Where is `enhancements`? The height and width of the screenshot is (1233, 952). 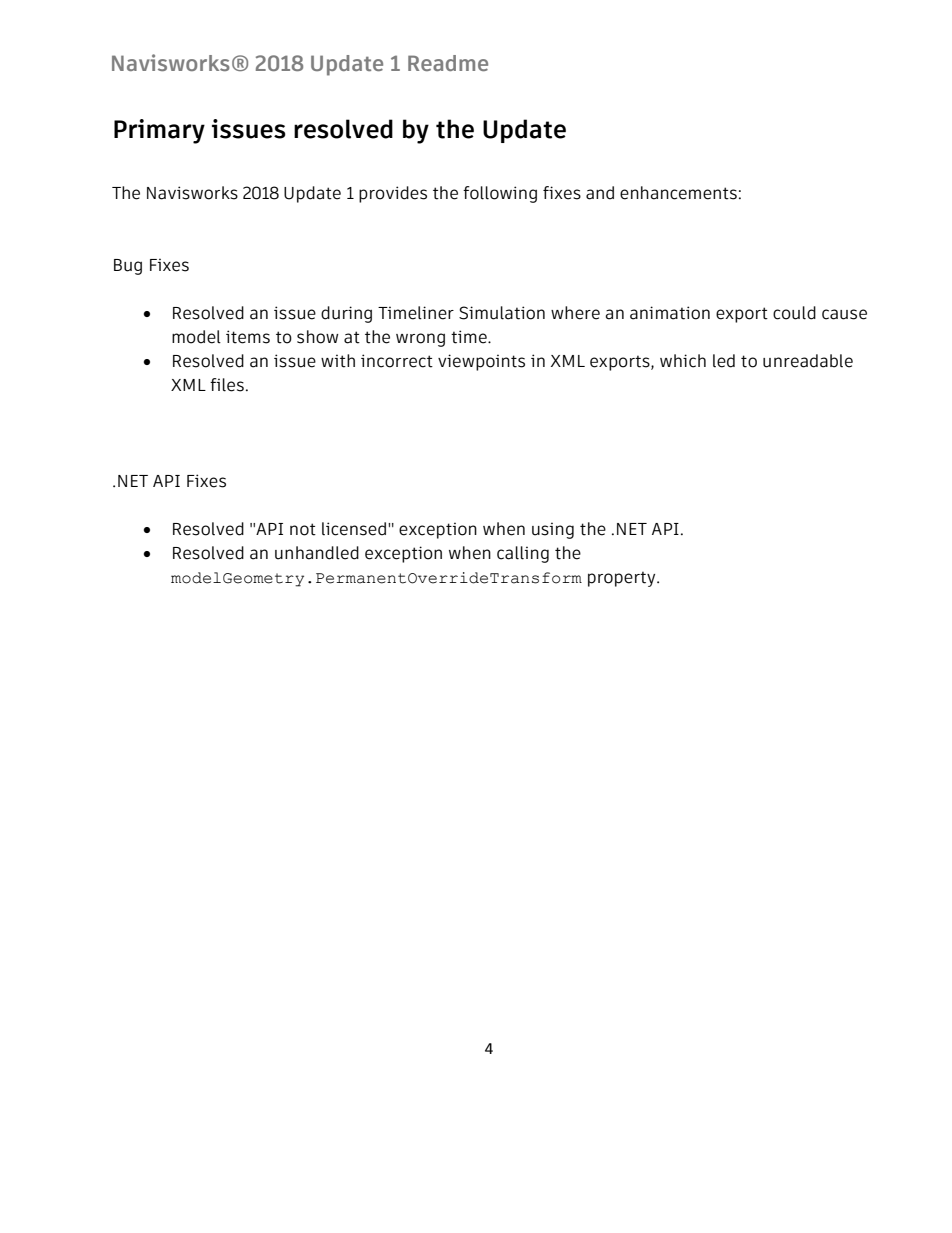
enhancements is located at coordinates (678, 193).
